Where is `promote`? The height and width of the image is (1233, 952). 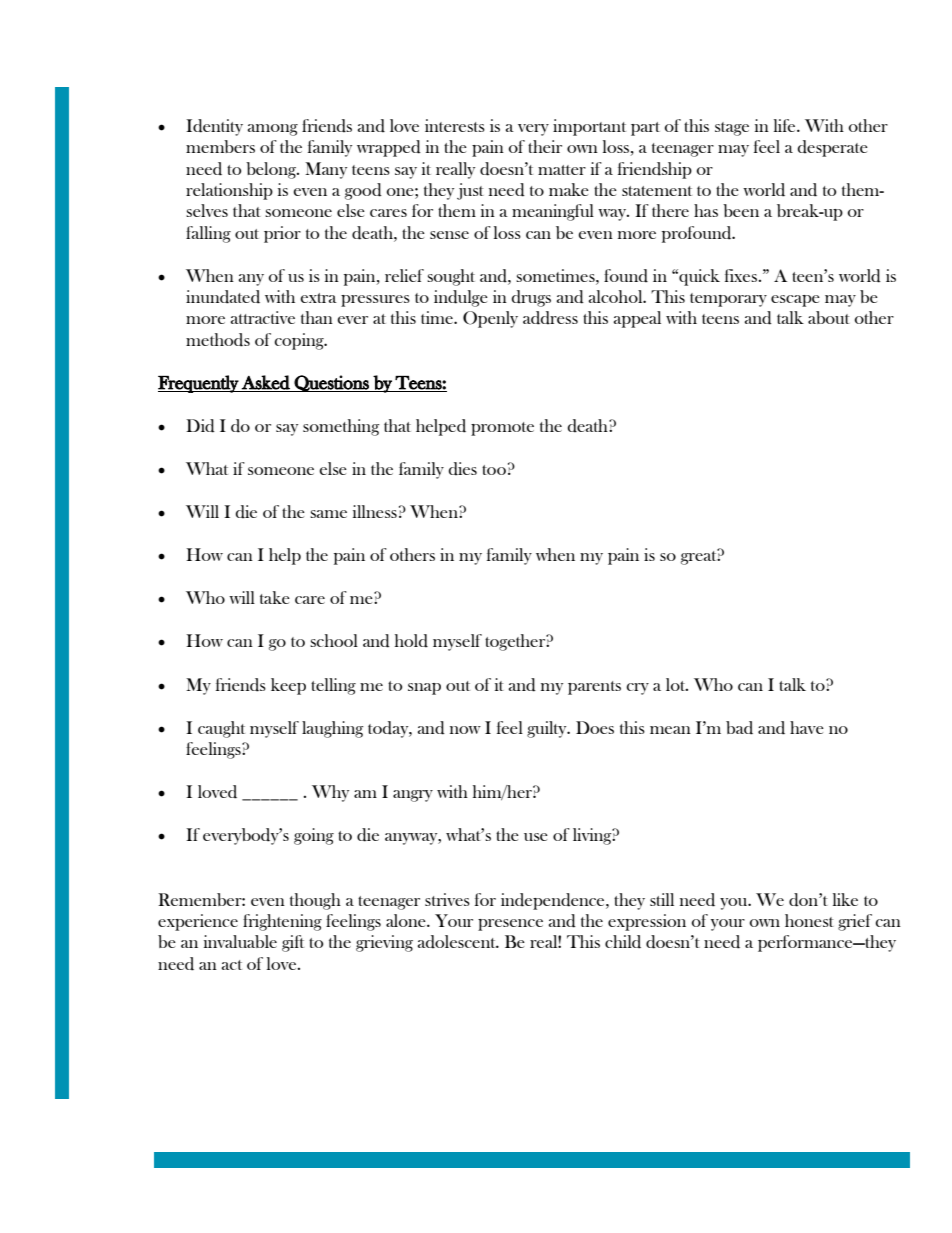 promote is located at coordinates (502, 429).
